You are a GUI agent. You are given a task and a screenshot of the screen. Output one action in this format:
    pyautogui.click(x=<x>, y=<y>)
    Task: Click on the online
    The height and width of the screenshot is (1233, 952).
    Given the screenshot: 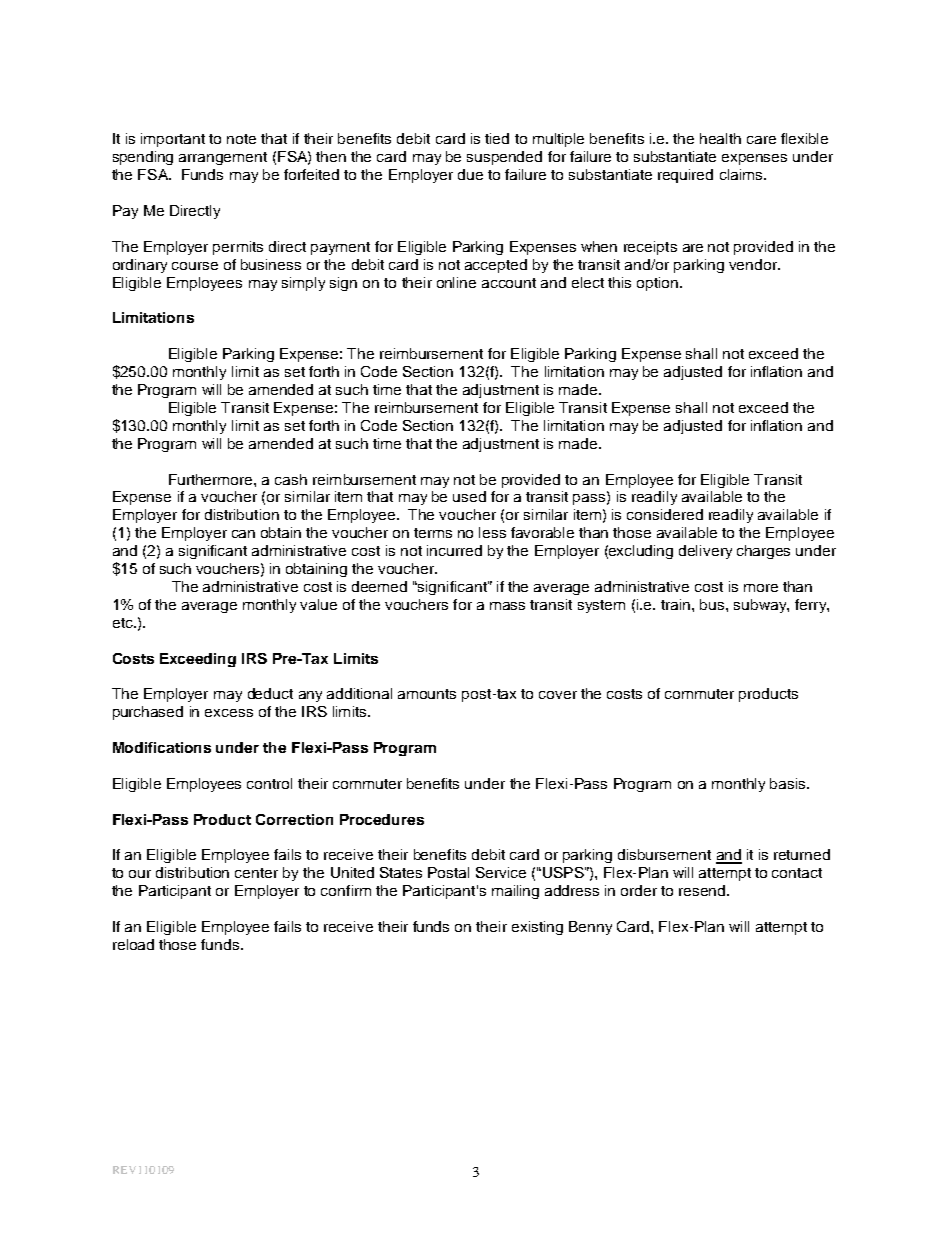 What is the action you would take?
    pyautogui.click(x=456, y=282)
